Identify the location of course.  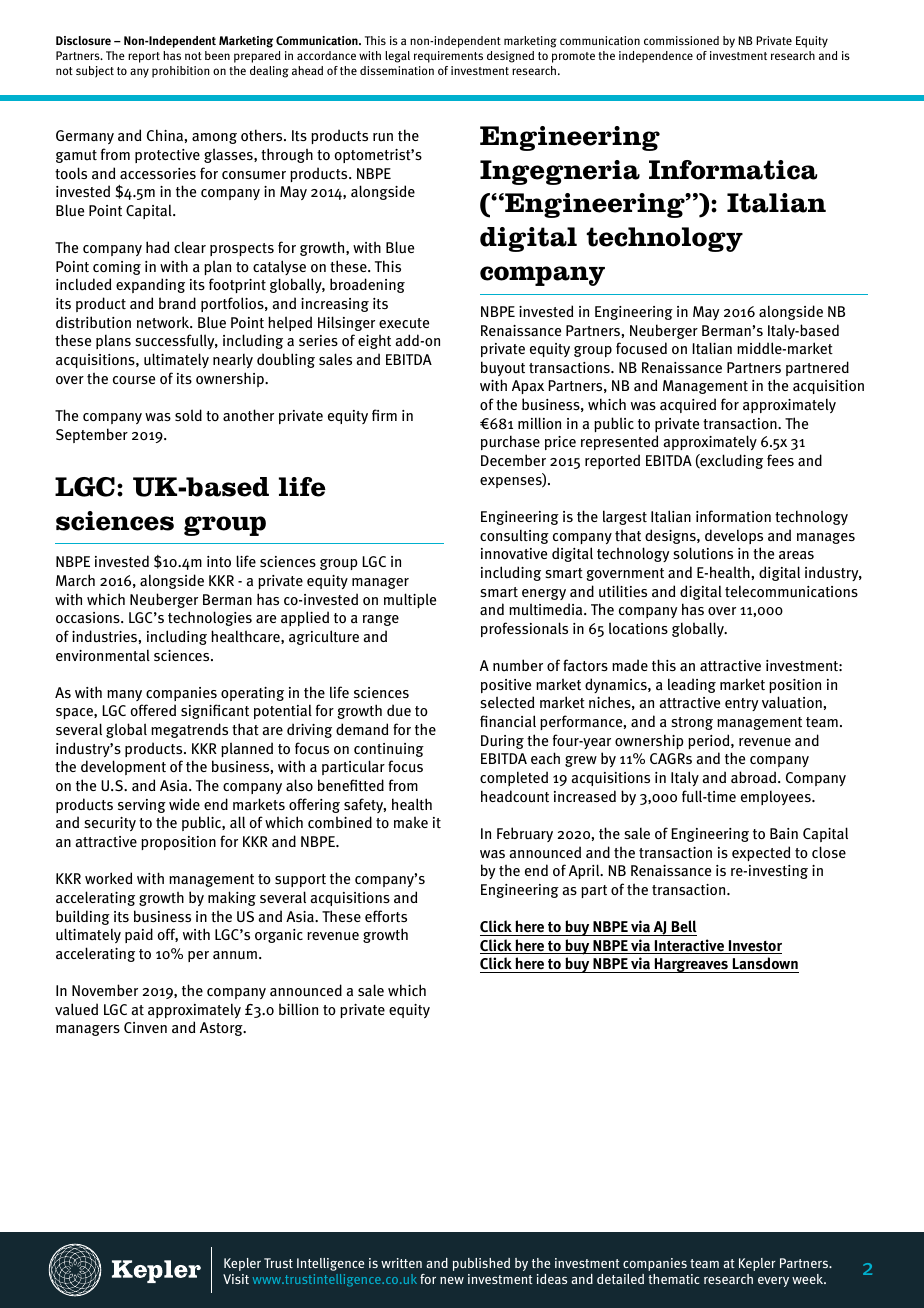
(134, 380).
